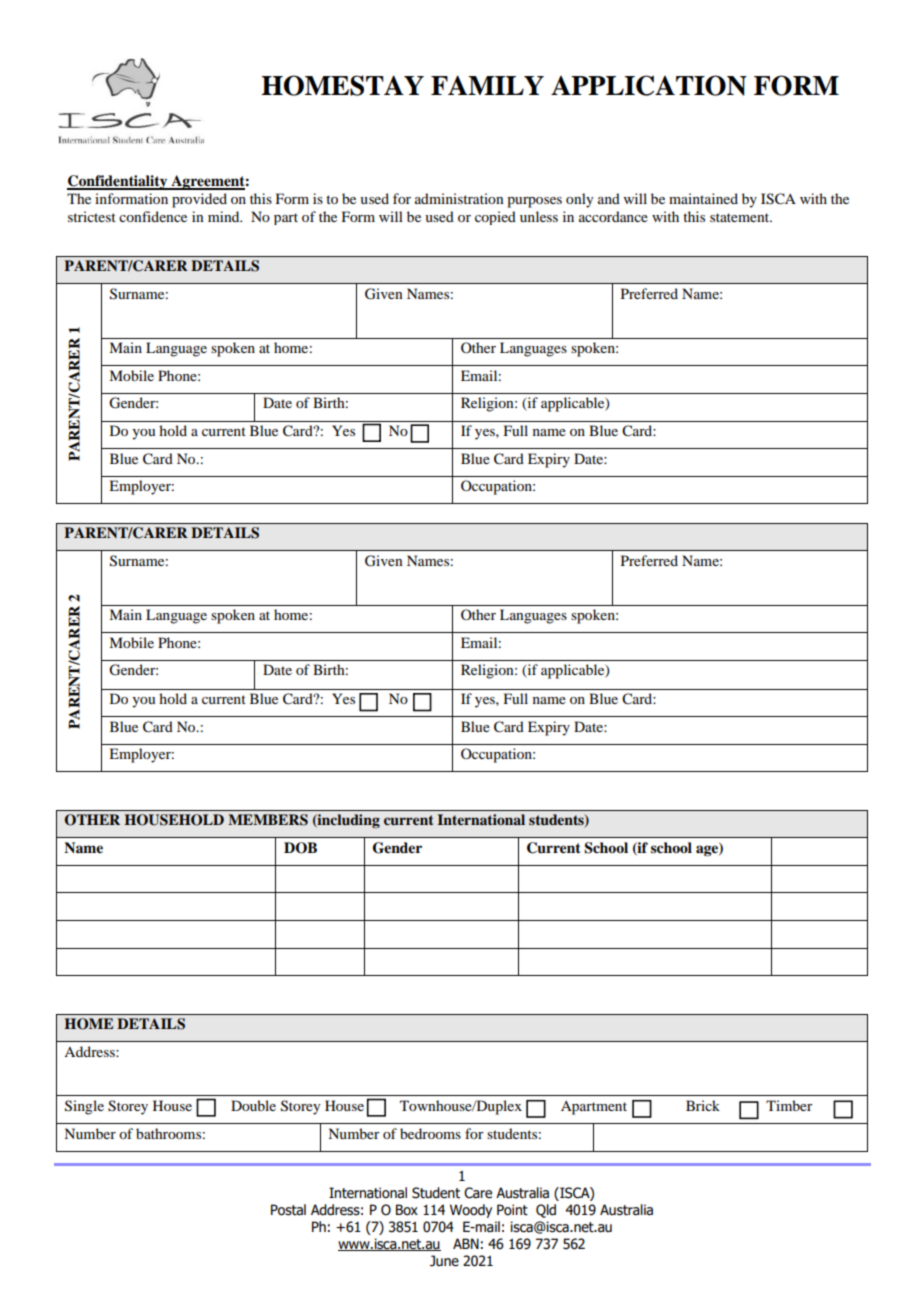  Describe the element at coordinates (495, 218) in the image. I see `copied` at that location.
